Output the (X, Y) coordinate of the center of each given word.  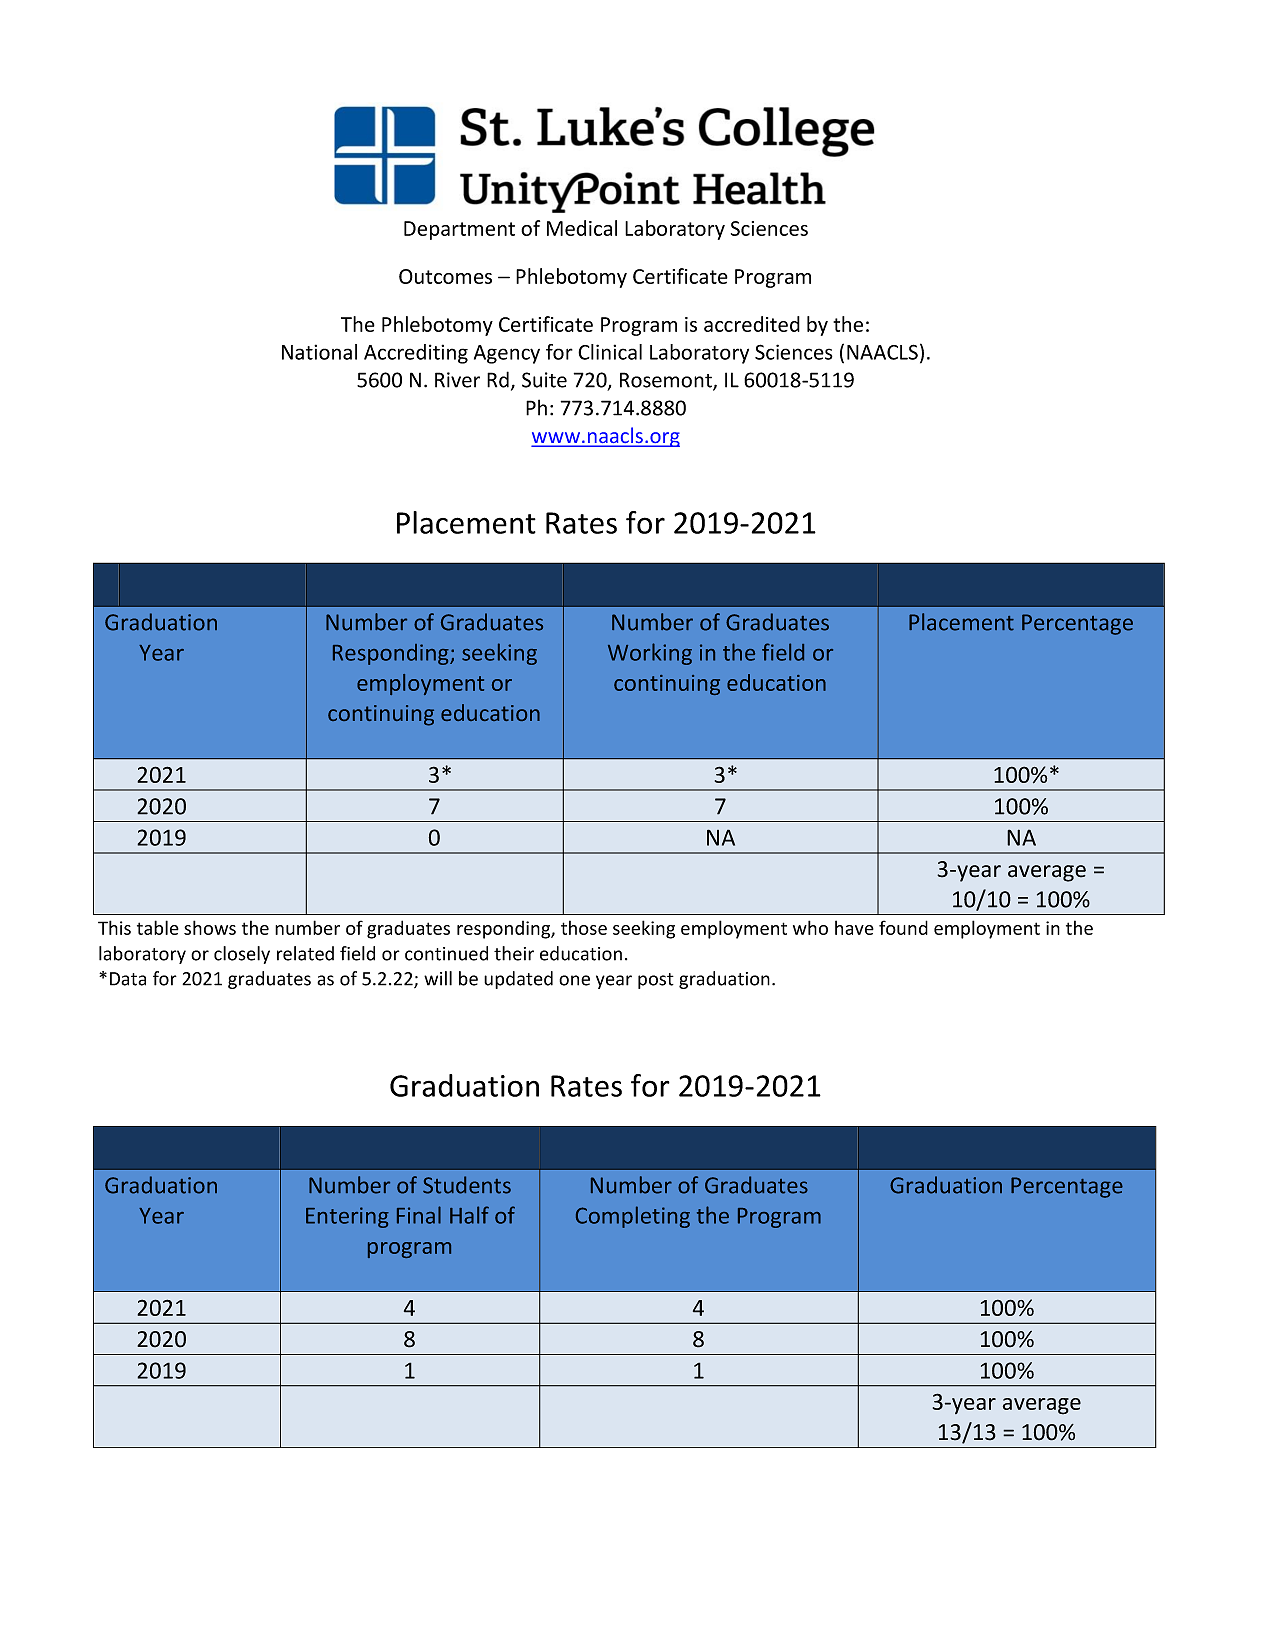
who (810, 927)
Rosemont (667, 381)
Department (459, 230)
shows (210, 927)
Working (650, 654)
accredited (752, 324)
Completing (633, 1217)
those (584, 927)
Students (467, 1185)
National (319, 352)
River (457, 380)
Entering (347, 1217)
